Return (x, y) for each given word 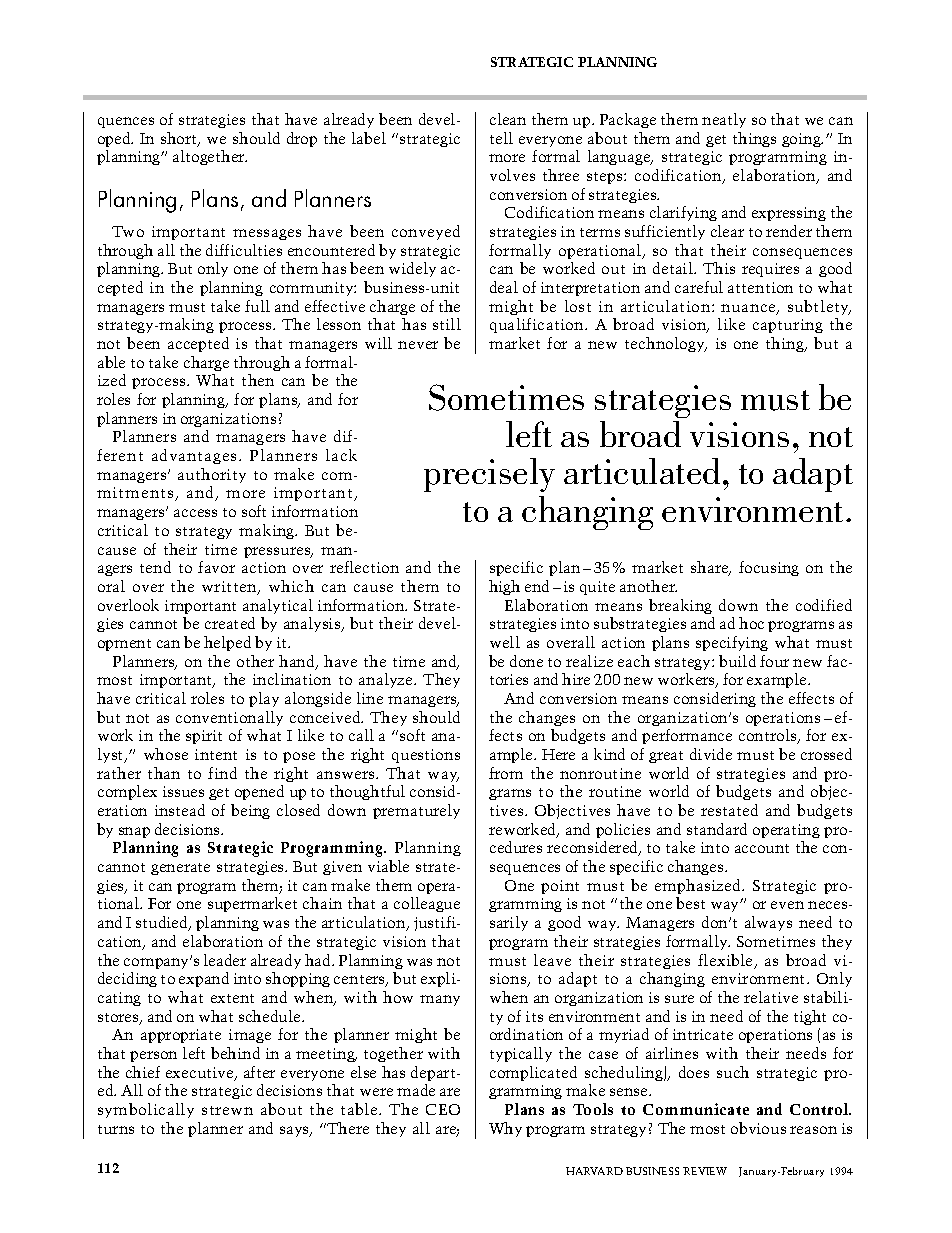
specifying (732, 643)
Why (505, 1129)
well (505, 642)
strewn (227, 1110)
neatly (724, 120)
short (180, 139)
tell (501, 138)
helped (227, 643)
